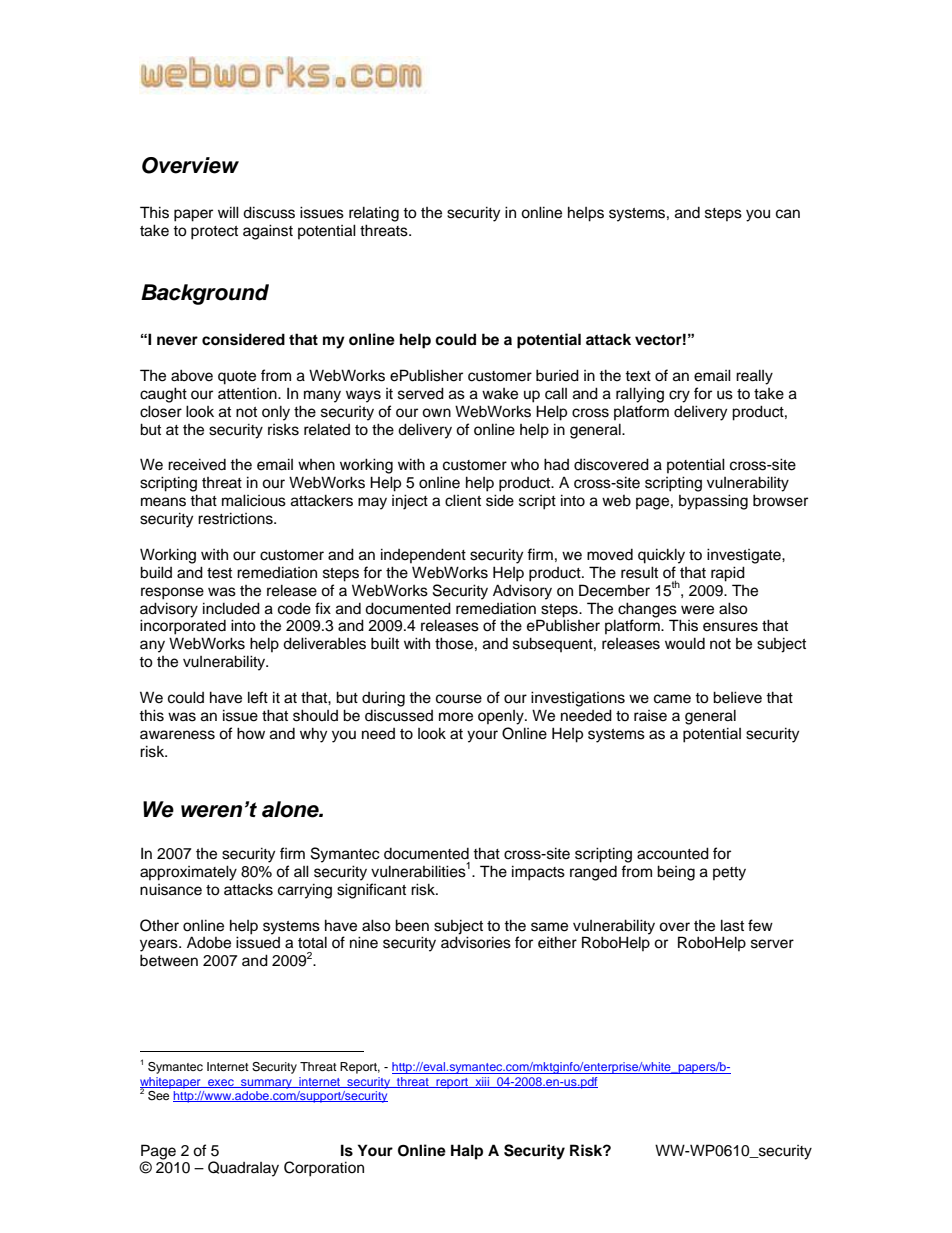 The image size is (952, 1233). What do you see at coordinates (679, 396) in the screenshot?
I see `cry` at bounding box center [679, 396].
